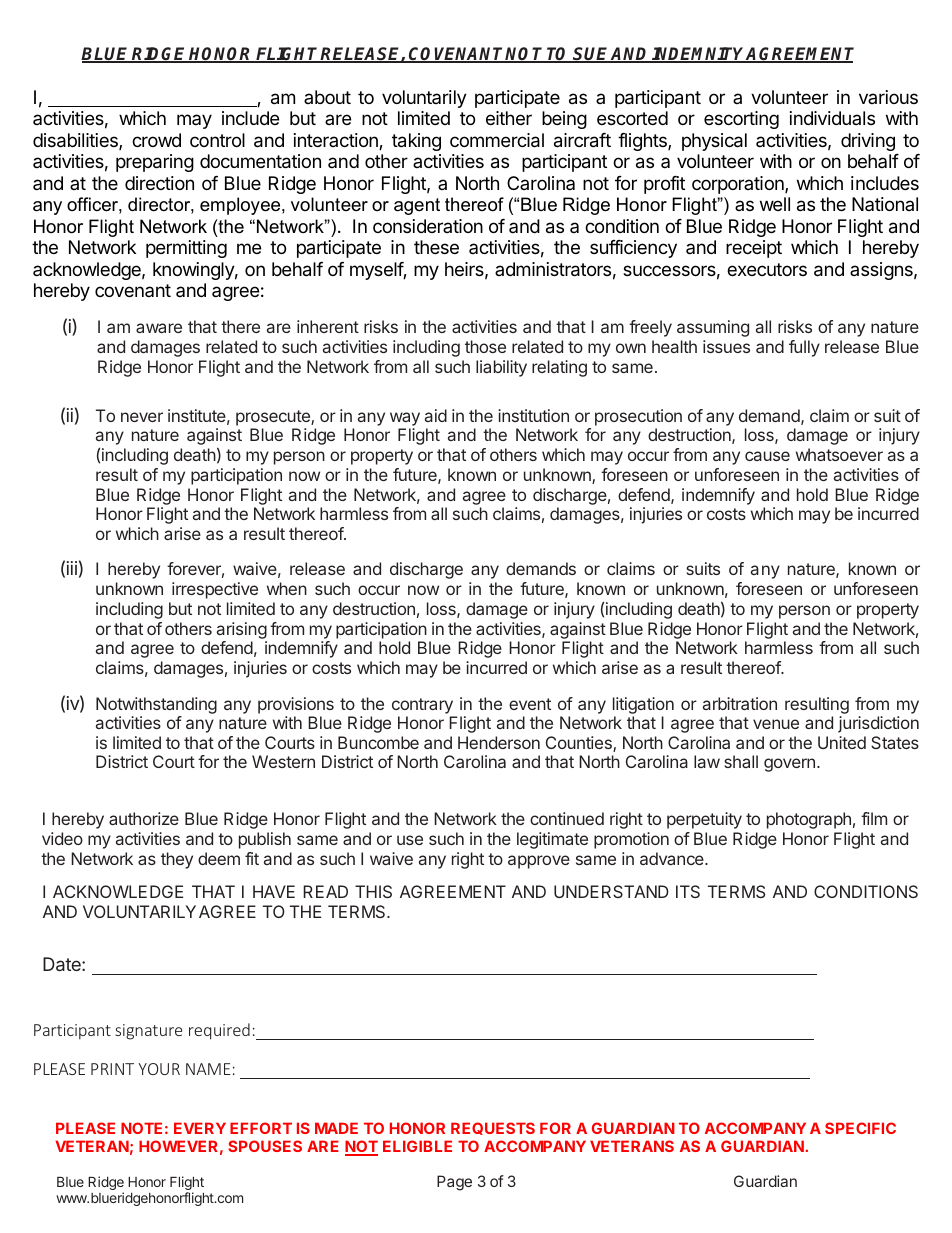 The image size is (952, 1233). I want to click on individuals, so click(832, 118).
